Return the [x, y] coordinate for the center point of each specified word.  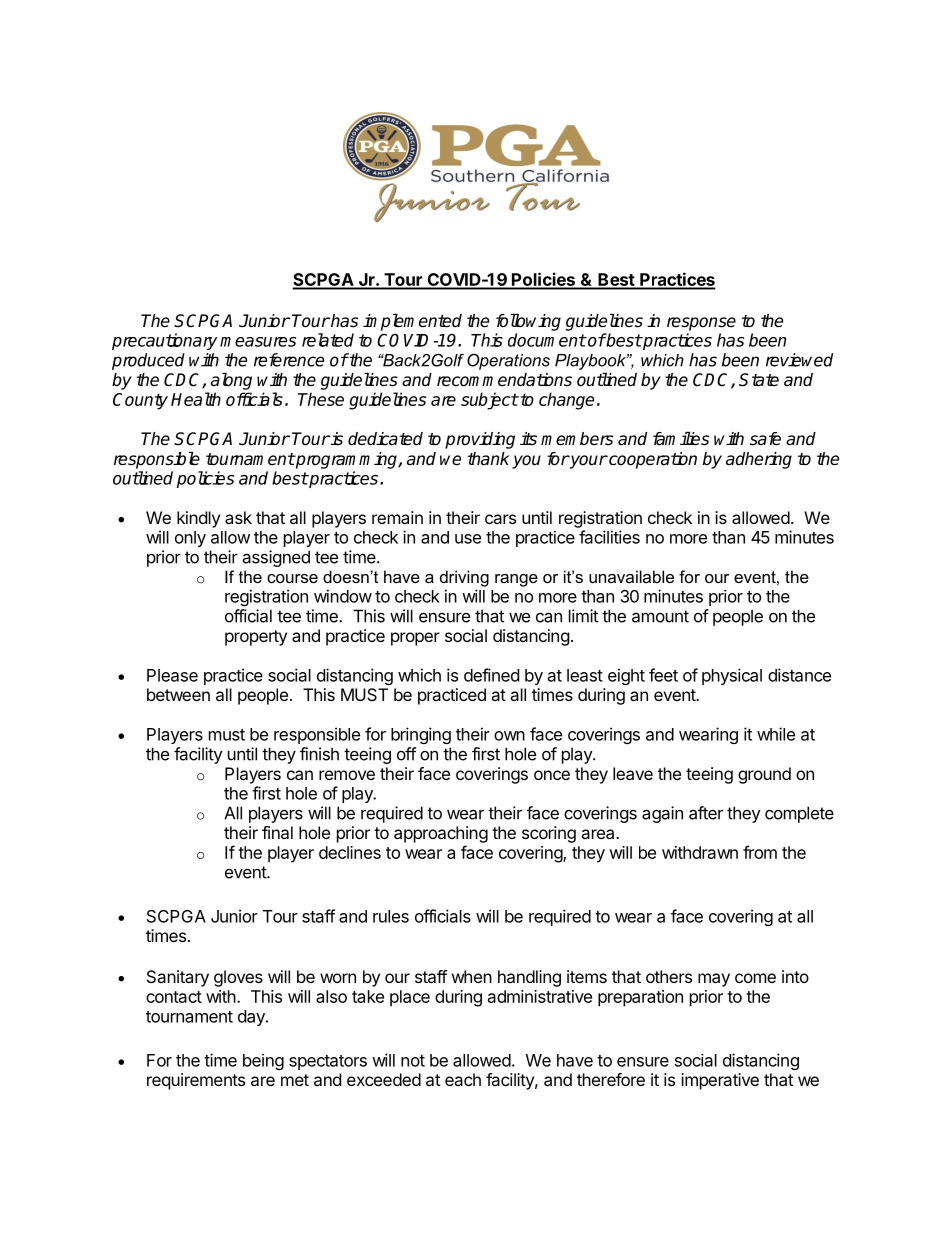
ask [238, 517]
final [277, 832]
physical [732, 676]
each [463, 1079]
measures [258, 342]
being [263, 1062]
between [178, 694]
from [760, 852]
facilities [609, 537]
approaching [441, 834]
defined [491, 675]
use [468, 539]
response [701, 324]
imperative [720, 1081]
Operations [508, 361]
